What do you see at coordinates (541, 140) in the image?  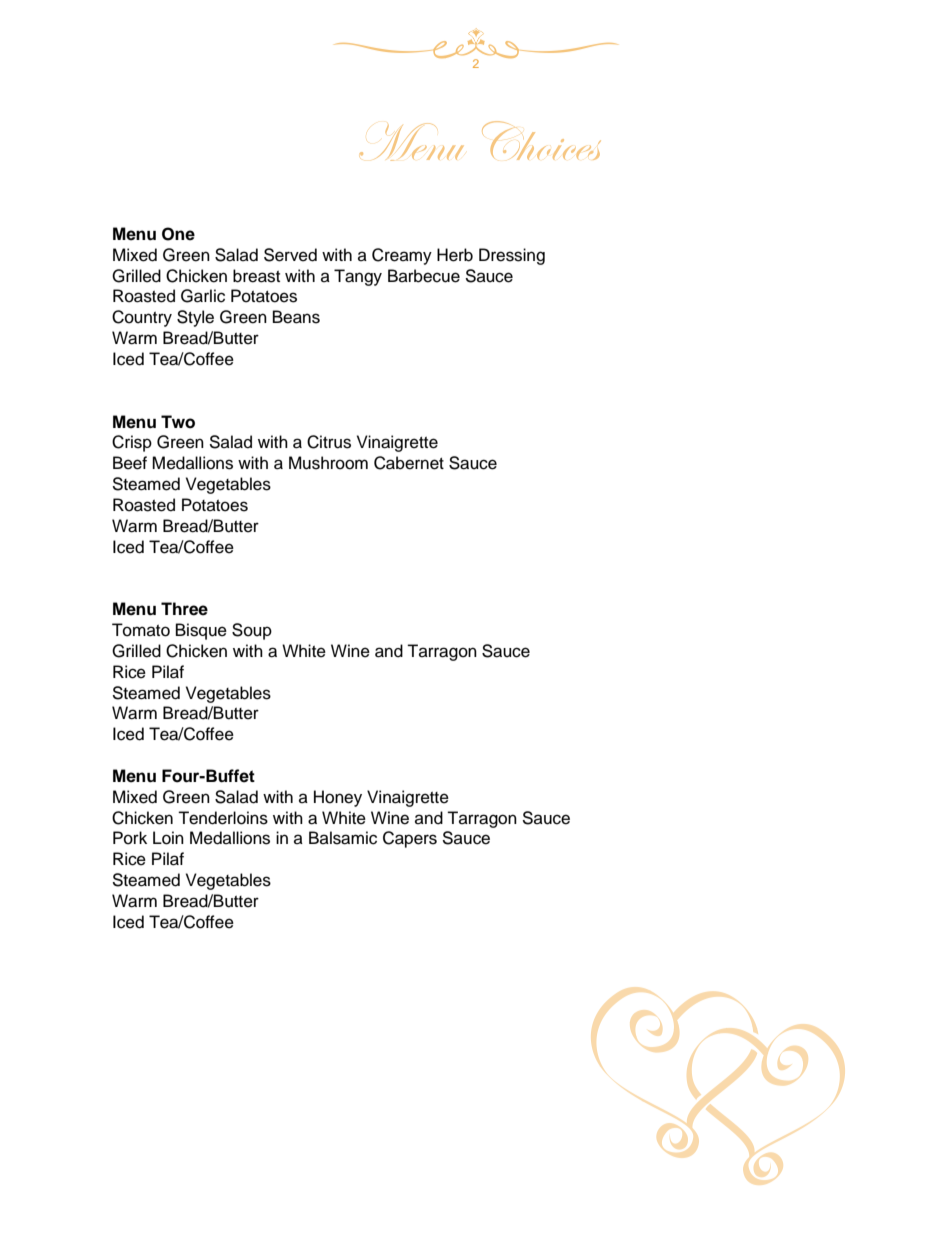 I see `Choices` at bounding box center [541, 140].
